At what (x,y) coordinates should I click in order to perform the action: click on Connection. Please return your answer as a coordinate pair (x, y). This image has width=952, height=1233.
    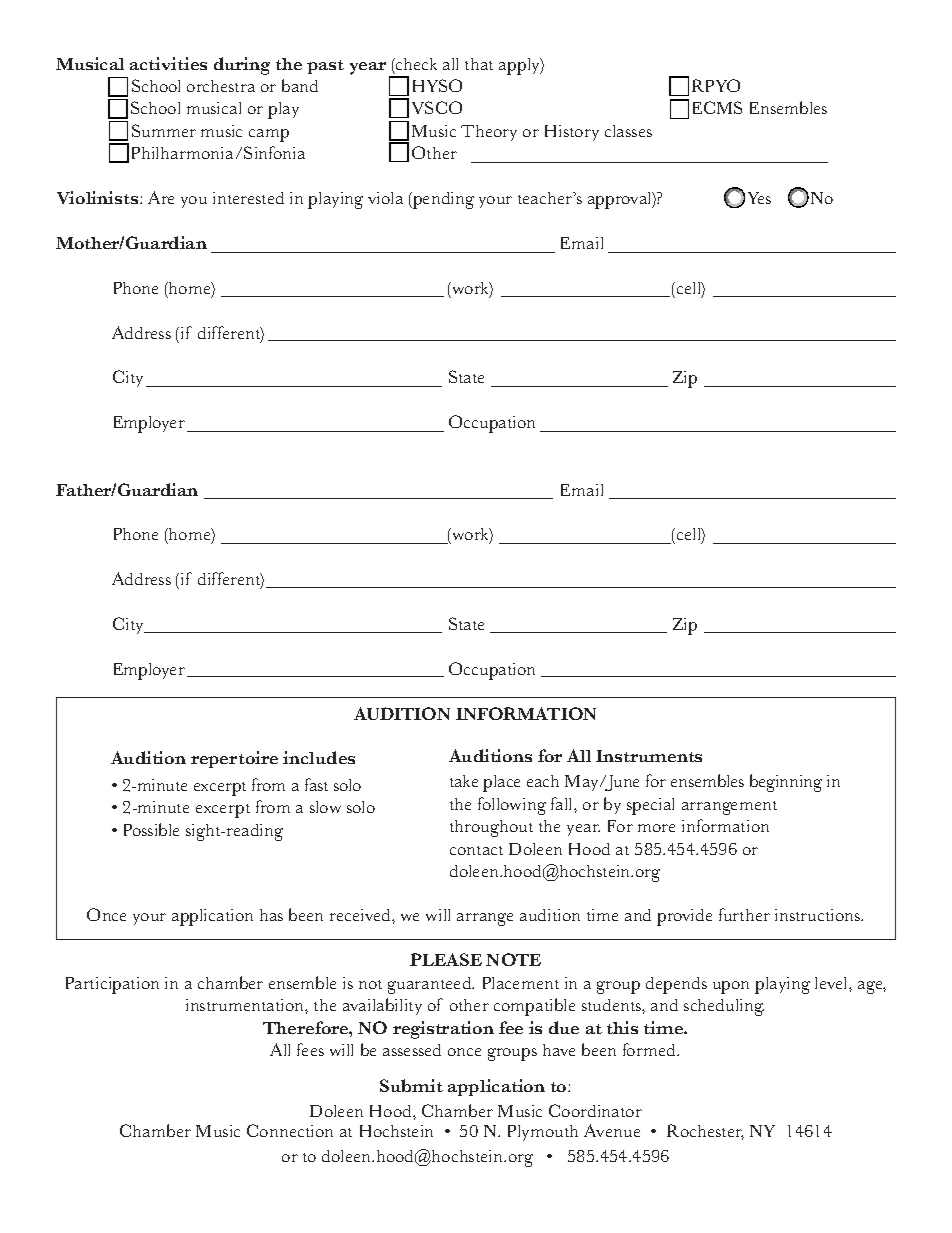
    Looking at the image, I should click on (290, 1130).
